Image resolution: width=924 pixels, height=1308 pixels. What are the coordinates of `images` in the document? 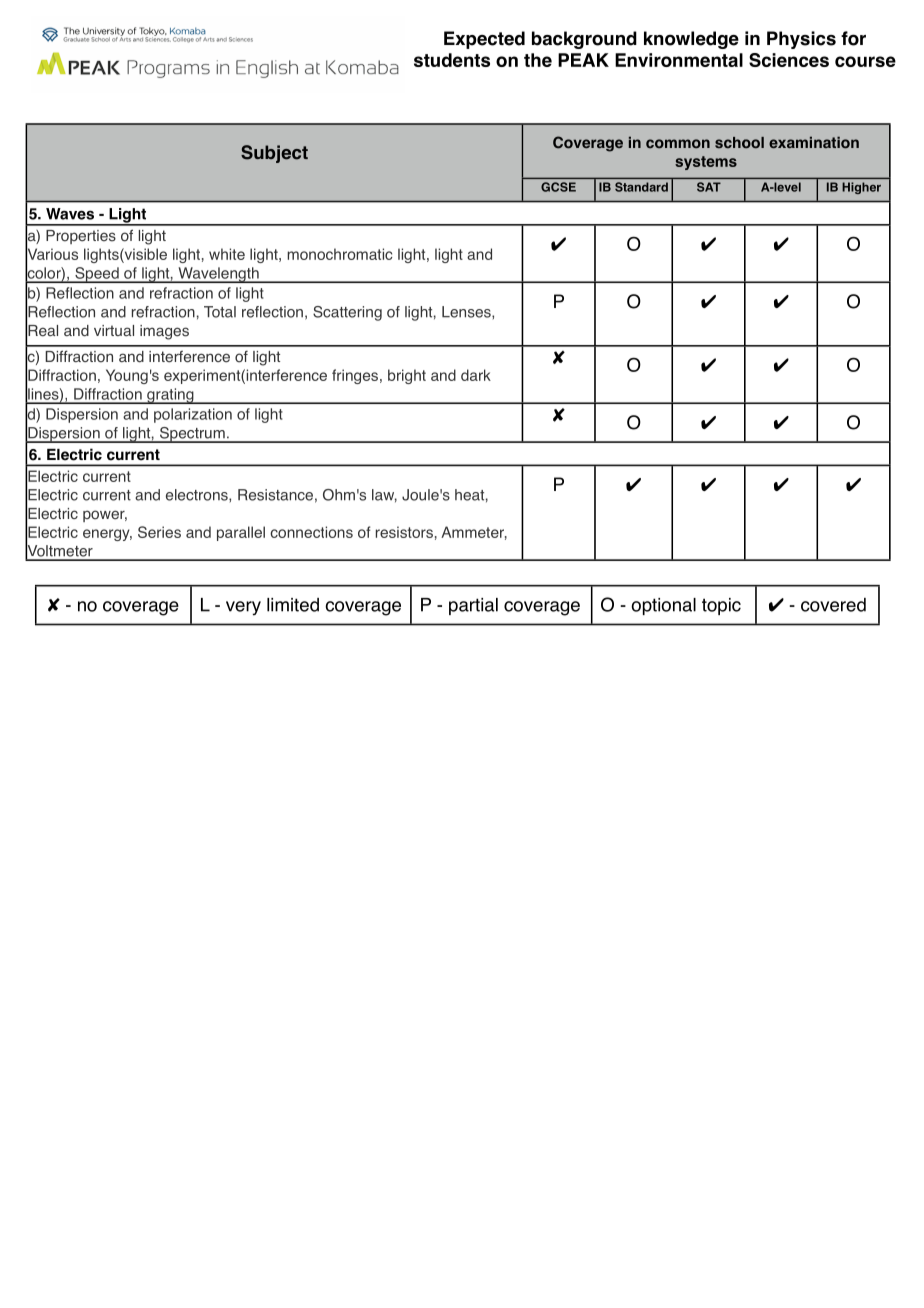 It's located at (164, 332).
